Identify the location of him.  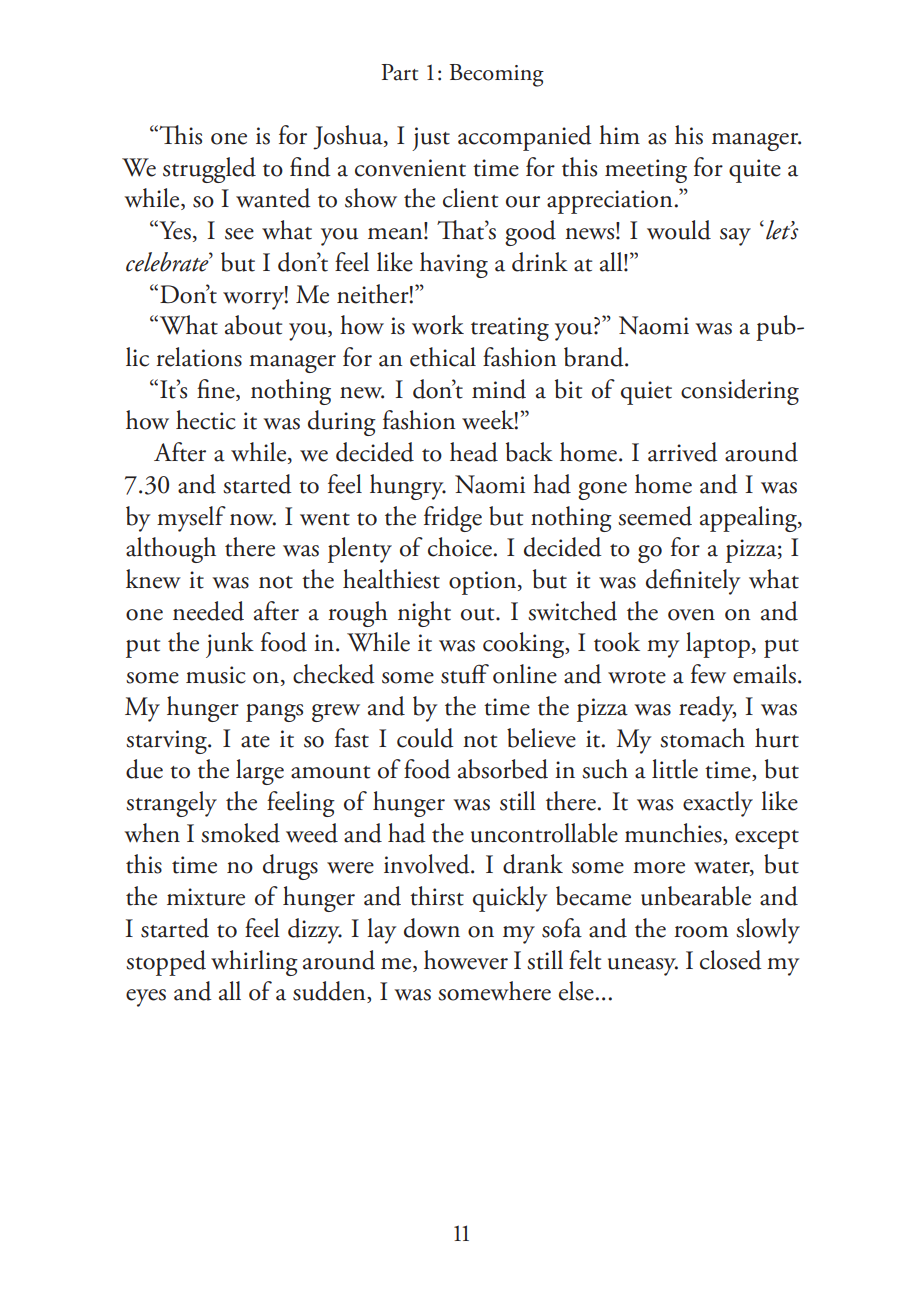
(619, 134).
